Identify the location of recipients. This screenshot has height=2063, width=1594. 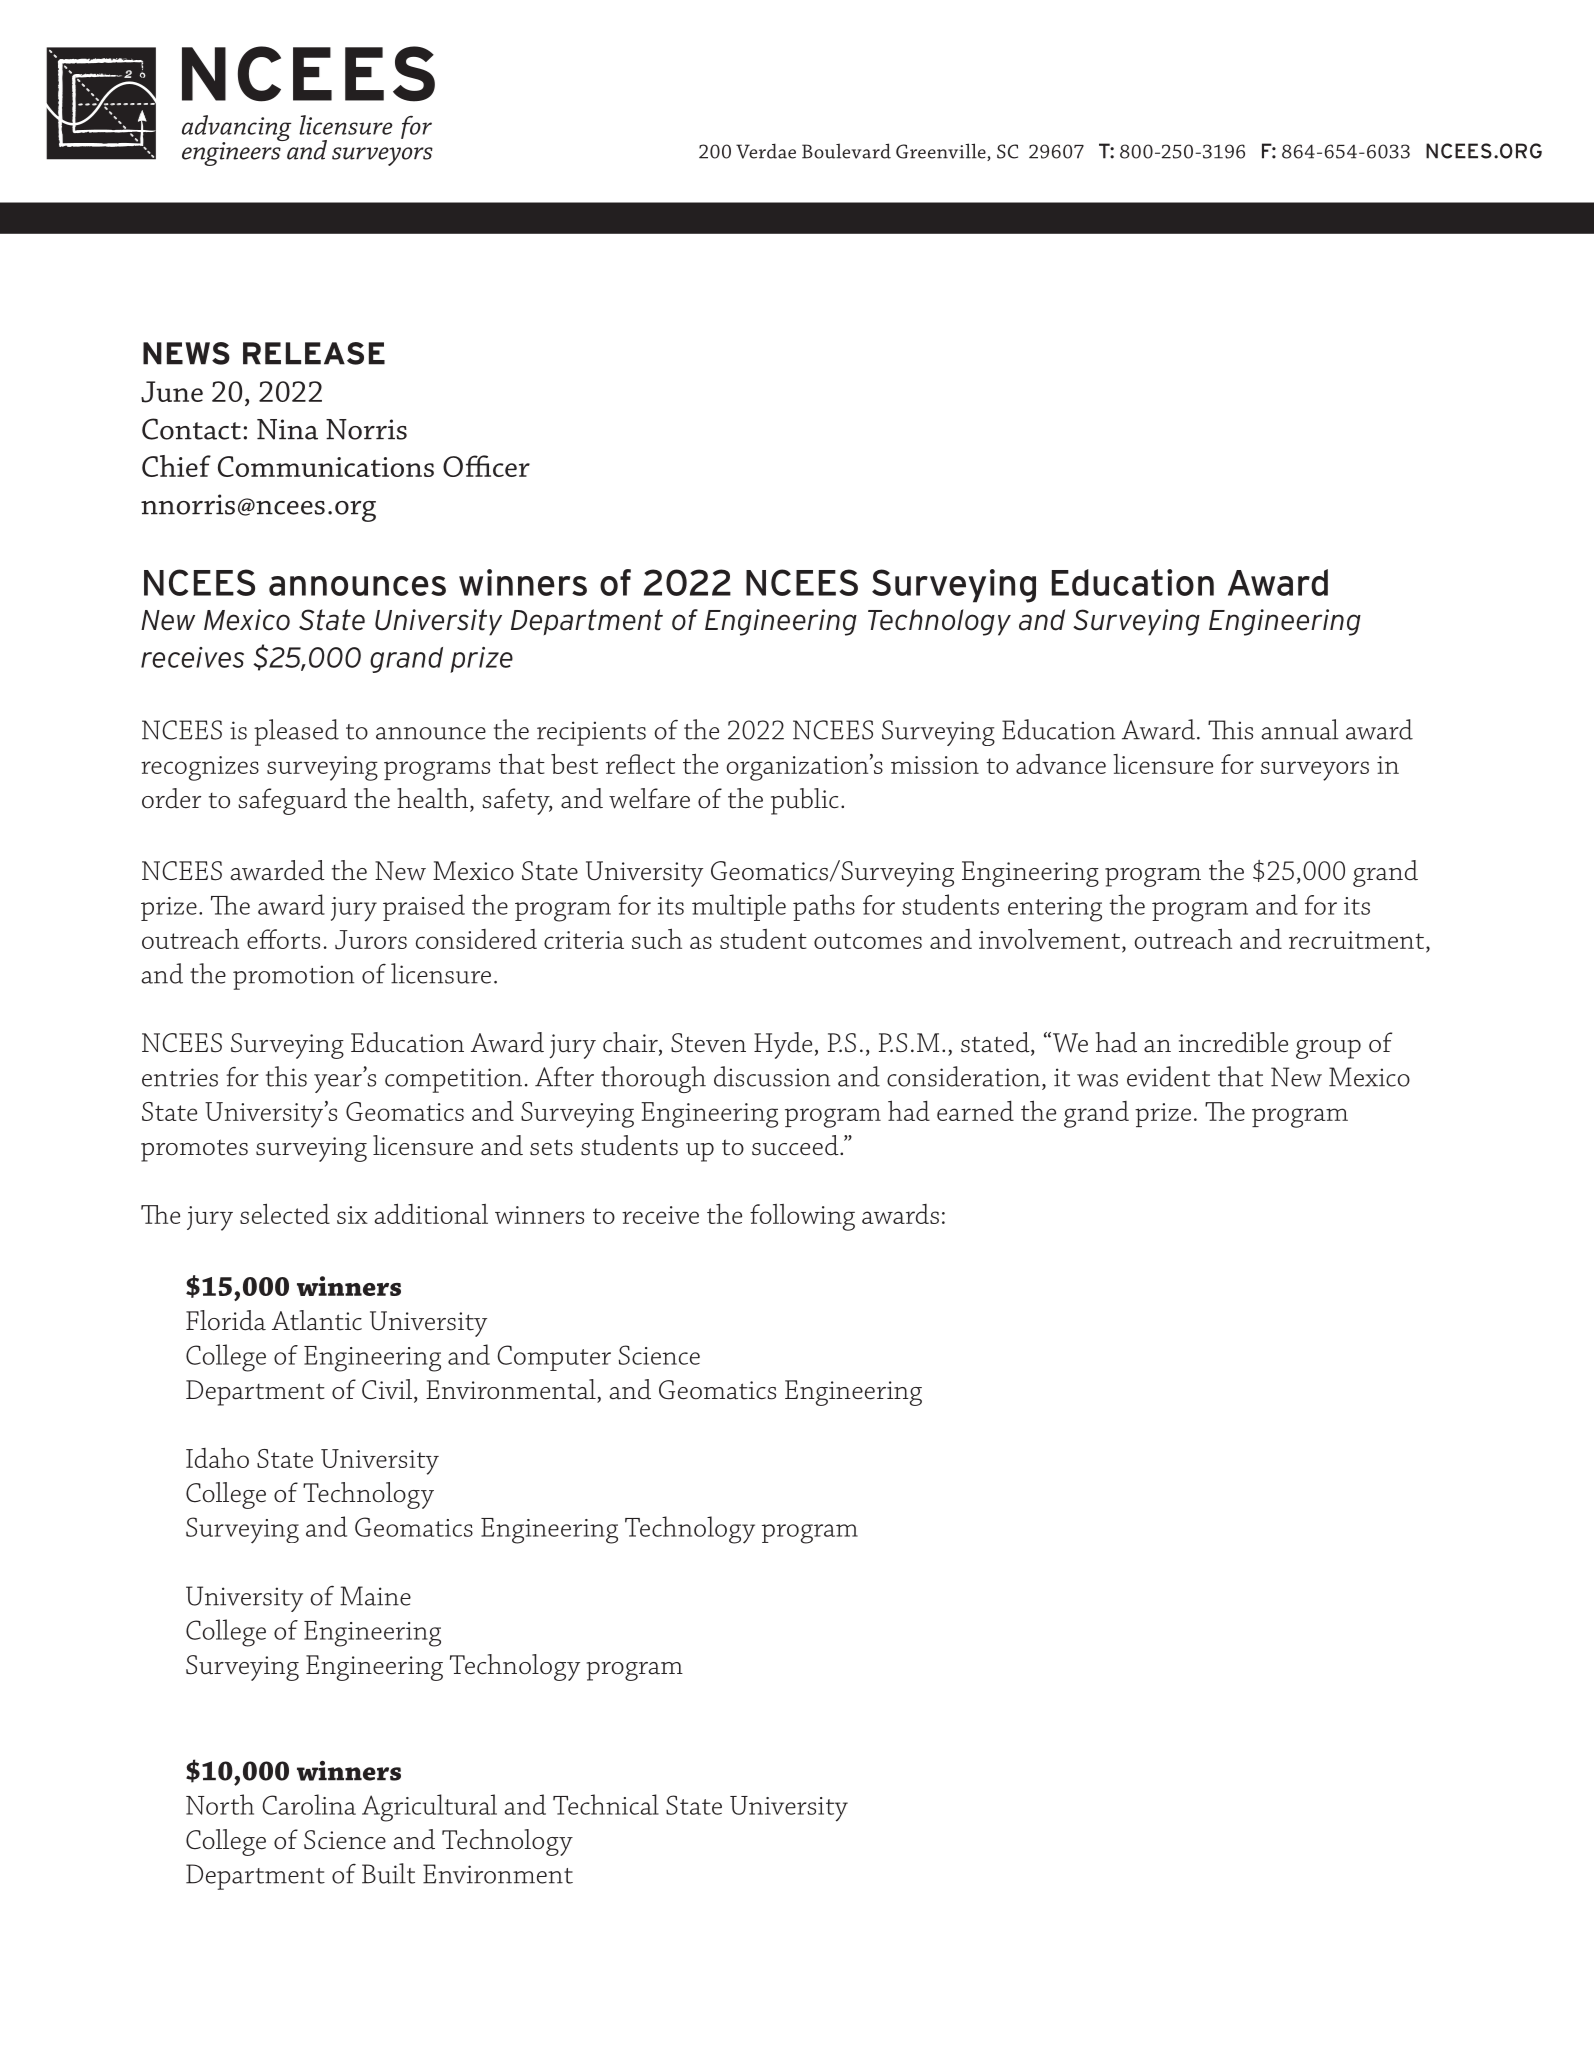
(591, 733).
